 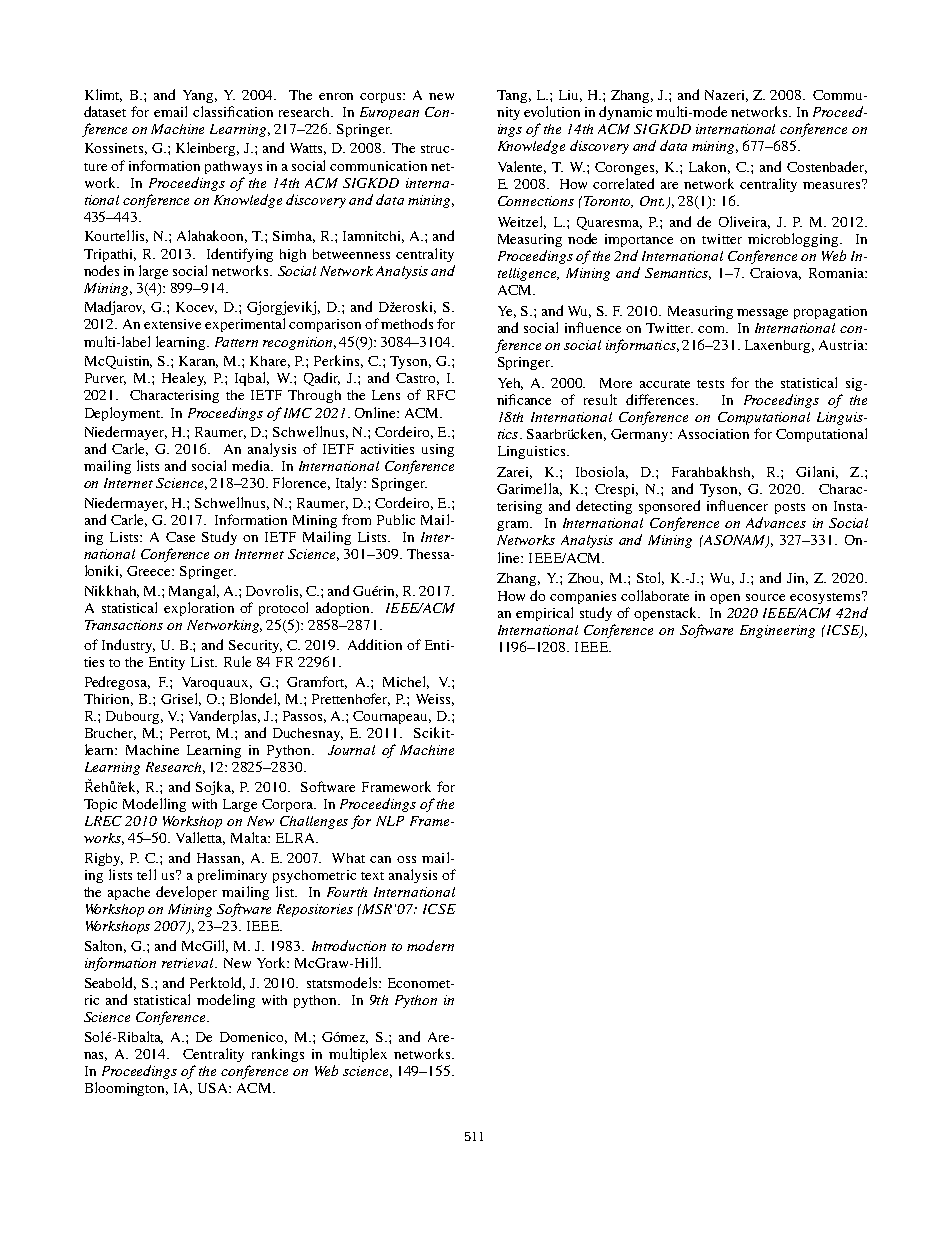 I want to click on Mangal, so click(x=194, y=592).
